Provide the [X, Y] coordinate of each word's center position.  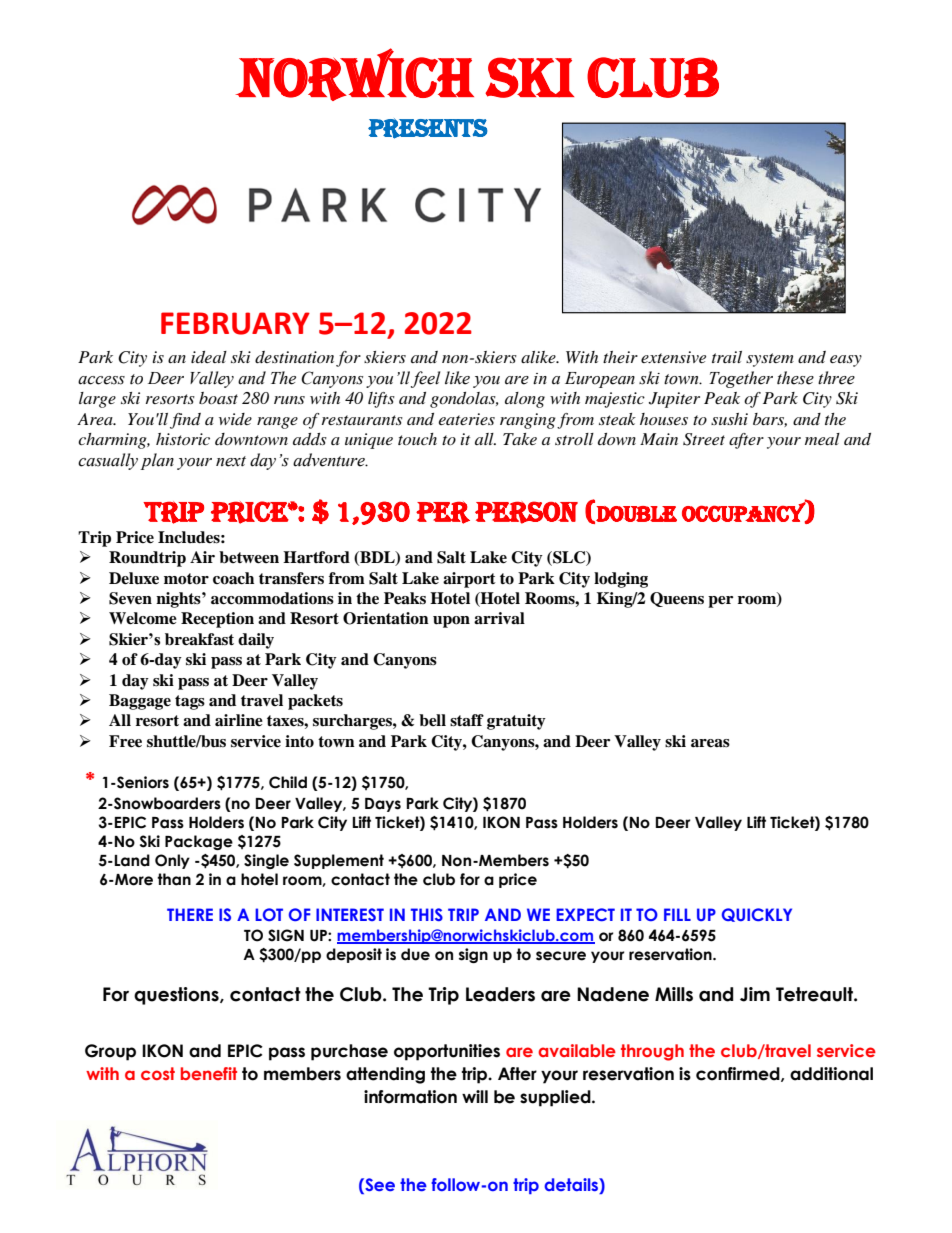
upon [451, 622]
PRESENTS [428, 128]
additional [831, 1074]
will [475, 1096]
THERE [190, 914]
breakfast [199, 639]
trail [727, 357]
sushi [729, 419]
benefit [209, 1073]
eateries [466, 419]
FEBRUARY [235, 323]
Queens [677, 599]
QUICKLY [757, 915]
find [185, 421]
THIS [427, 914]
